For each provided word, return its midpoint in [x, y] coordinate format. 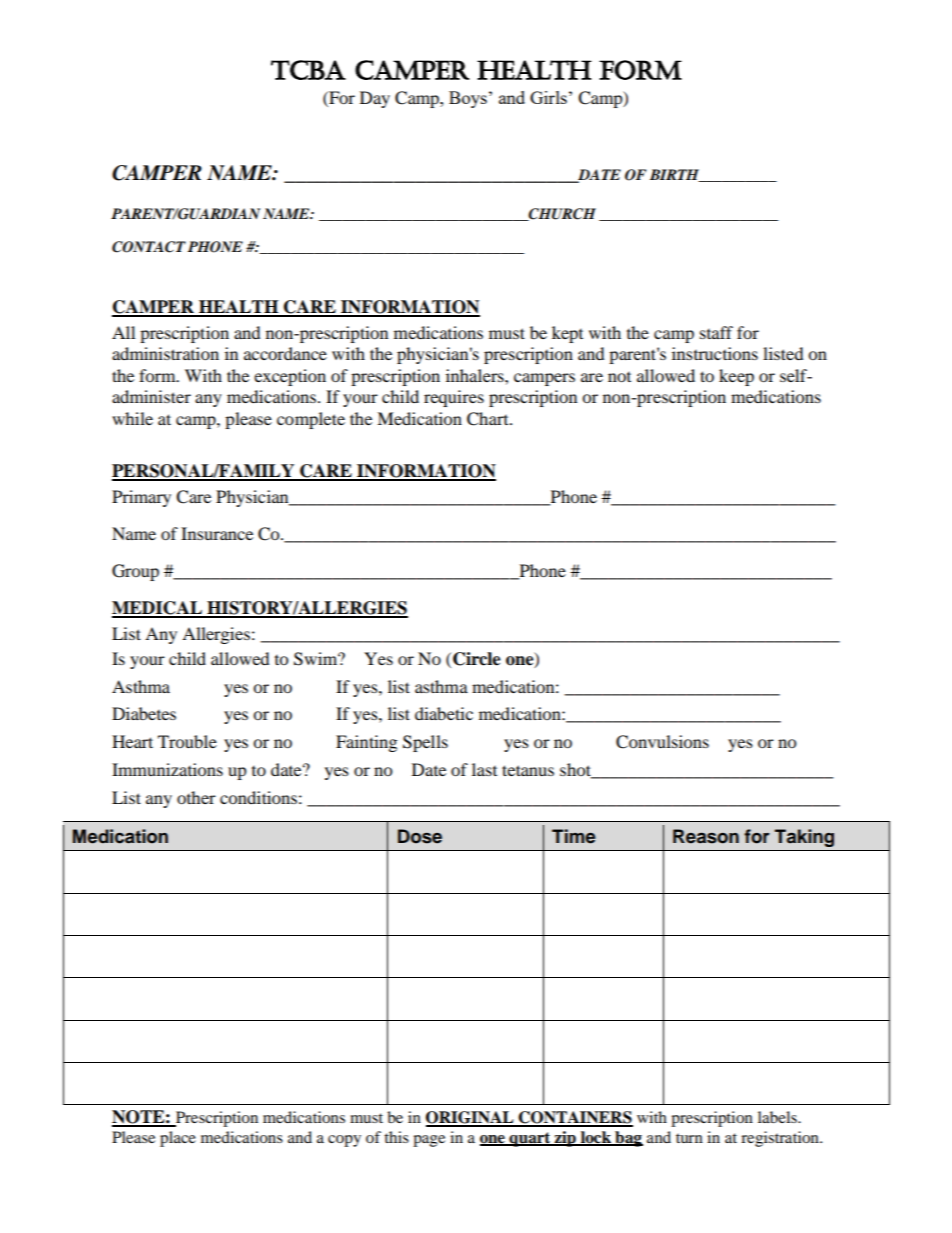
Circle [477, 659]
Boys [468, 99]
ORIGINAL [471, 1118]
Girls [548, 97]
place [178, 1139]
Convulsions [662, 742]
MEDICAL [158, 609]
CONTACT [149, 247]
